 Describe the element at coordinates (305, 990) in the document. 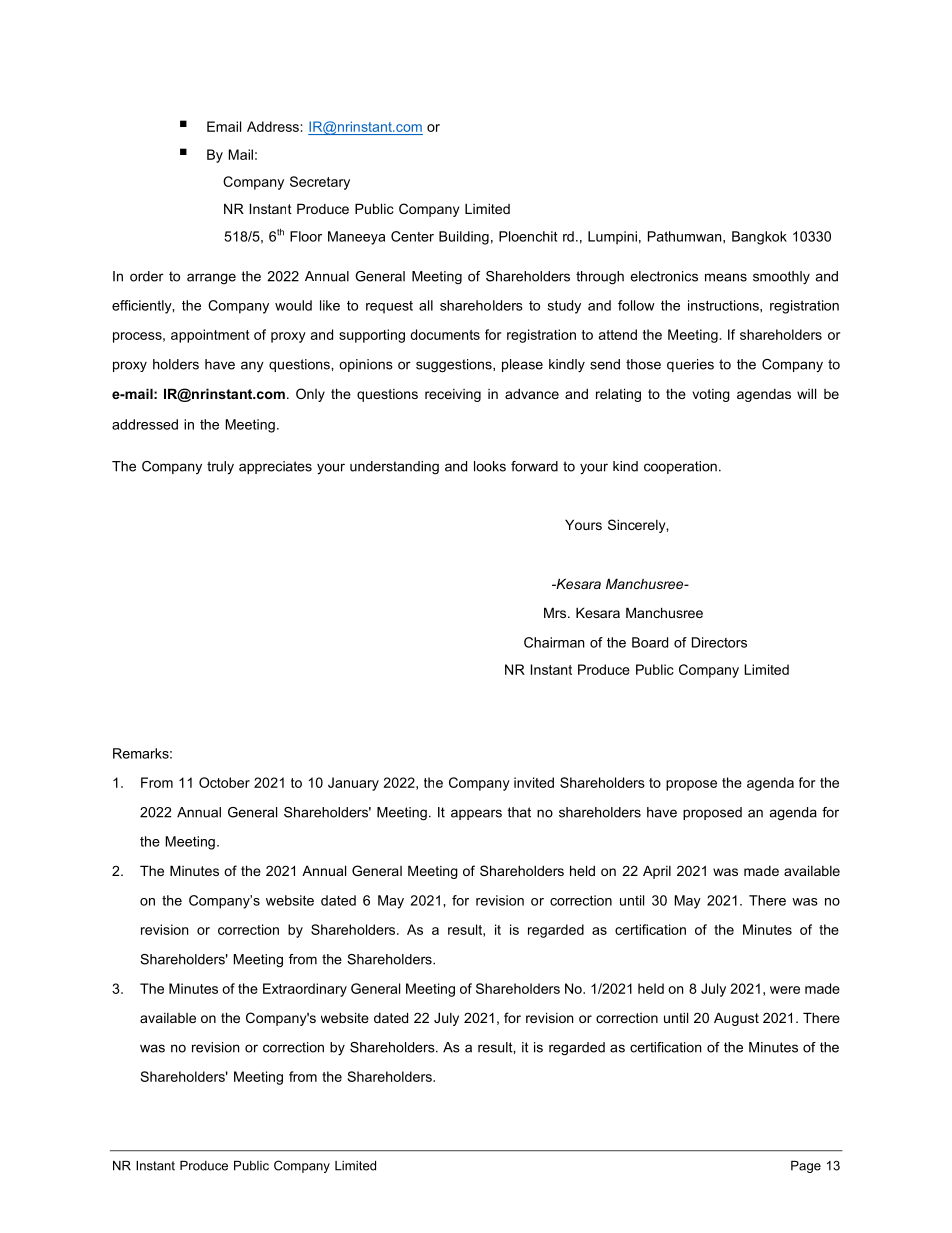

I see `Extraordinary` at that location.
